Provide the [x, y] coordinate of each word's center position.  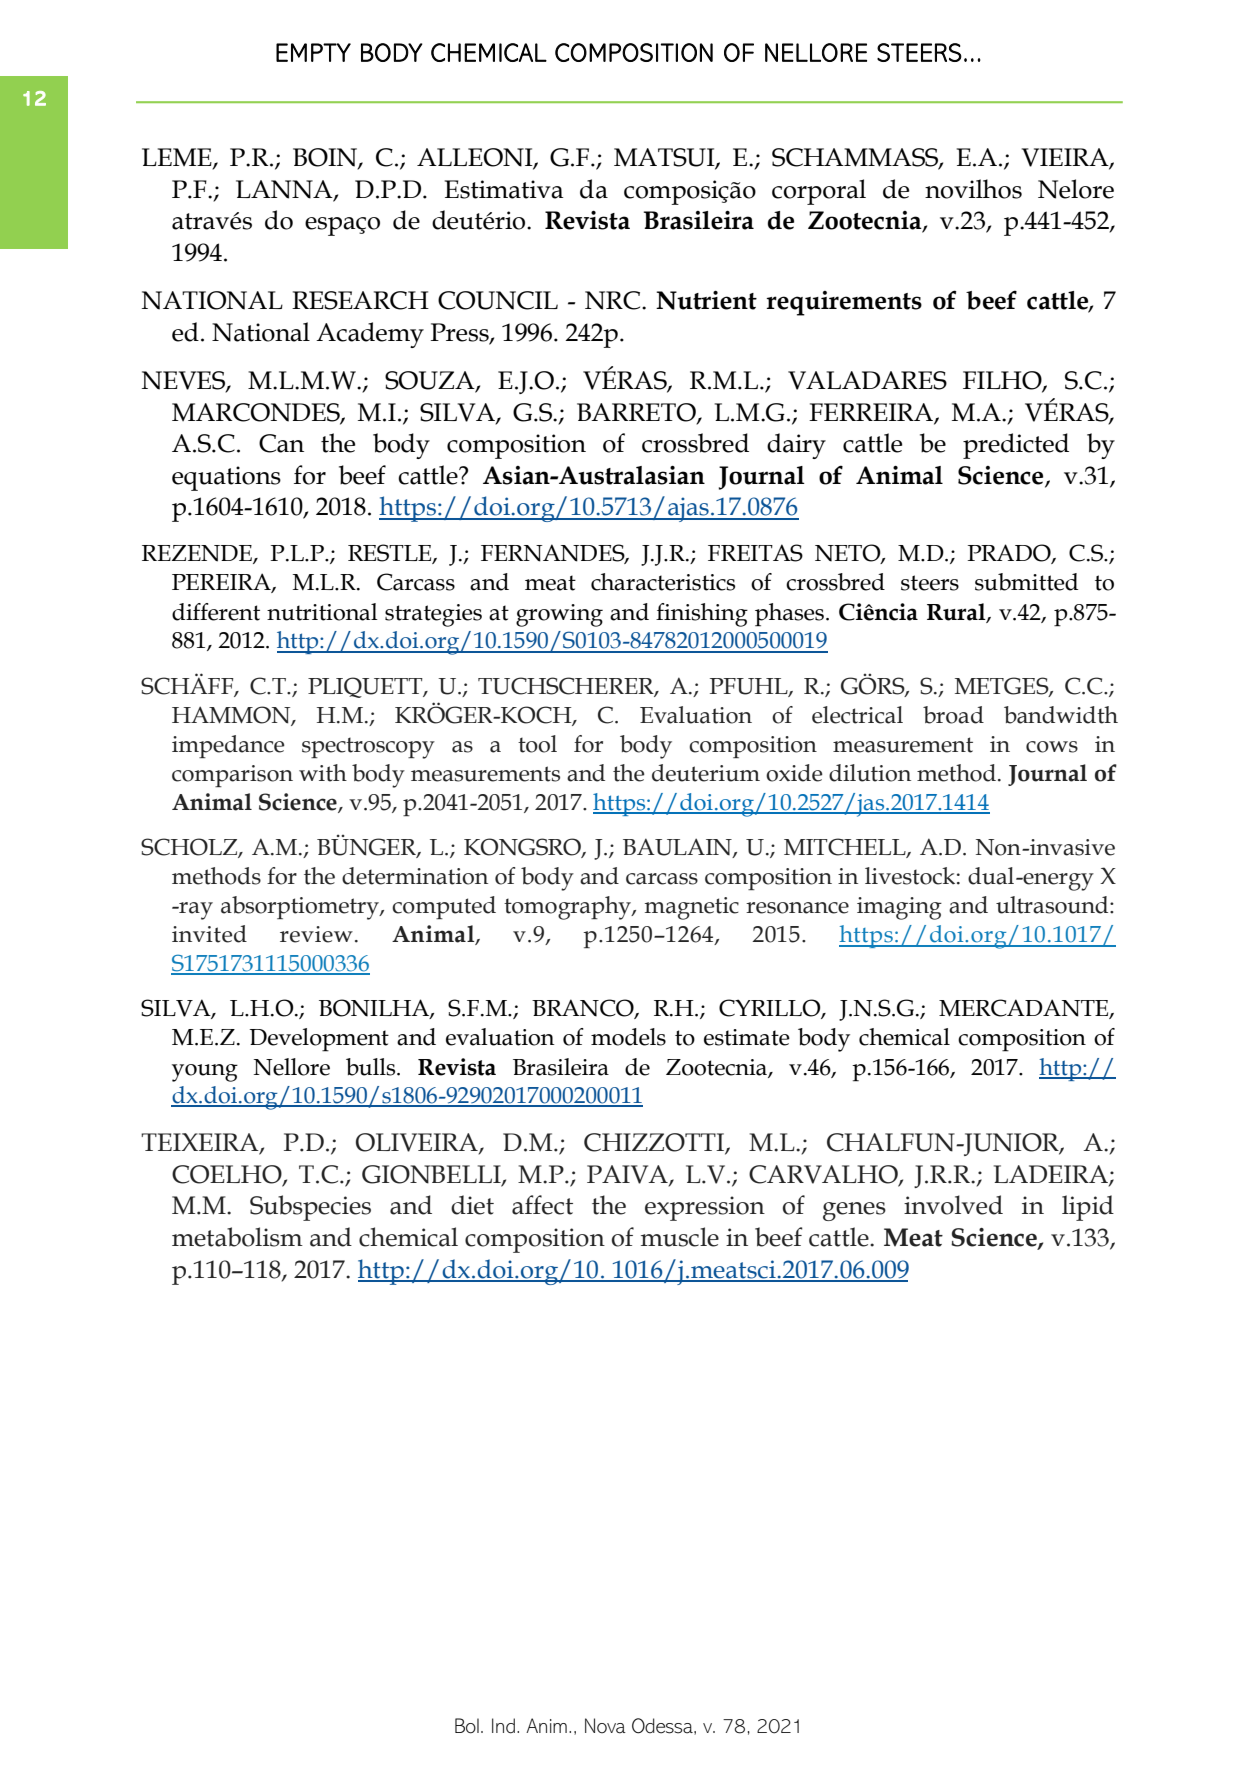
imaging [899, 908]
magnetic [692, 908]
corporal [819, 192]
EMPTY [313, 52]
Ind [503, 1726]
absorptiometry [301, 908]
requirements [844, 303]
